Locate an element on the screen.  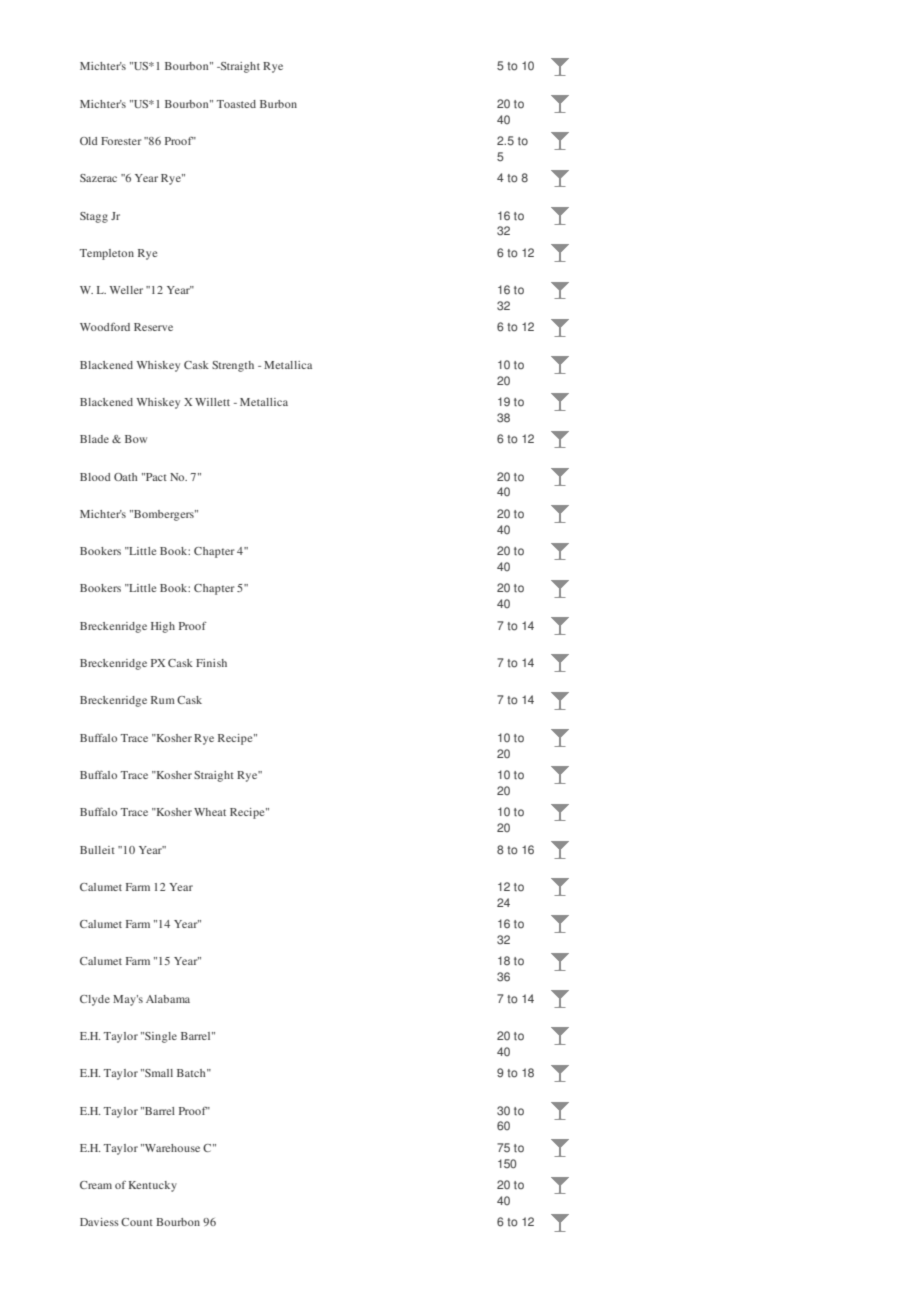
Forester is located at coordinates (121, 141).
